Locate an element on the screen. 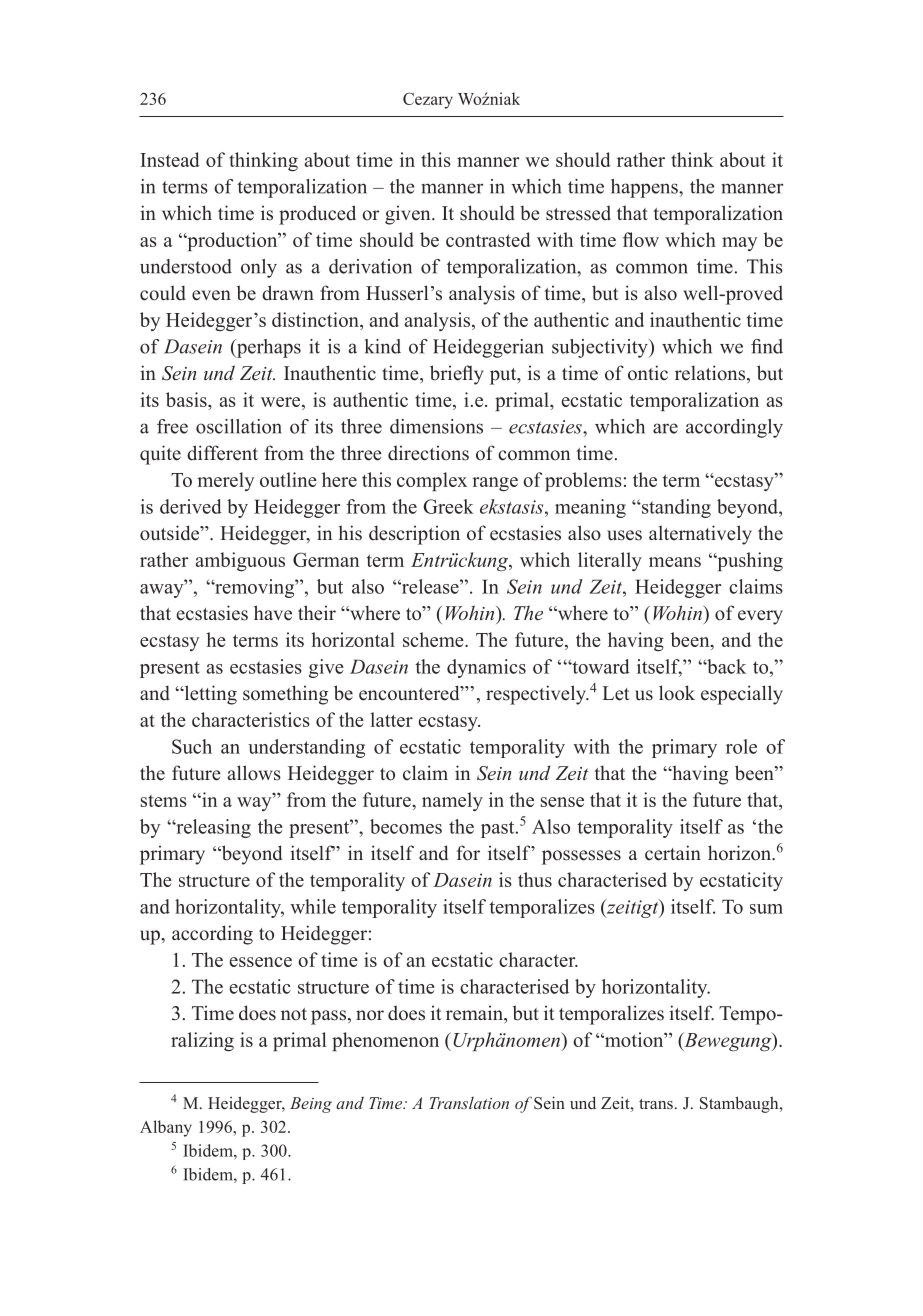  while is located at coordinates (313, 906).
